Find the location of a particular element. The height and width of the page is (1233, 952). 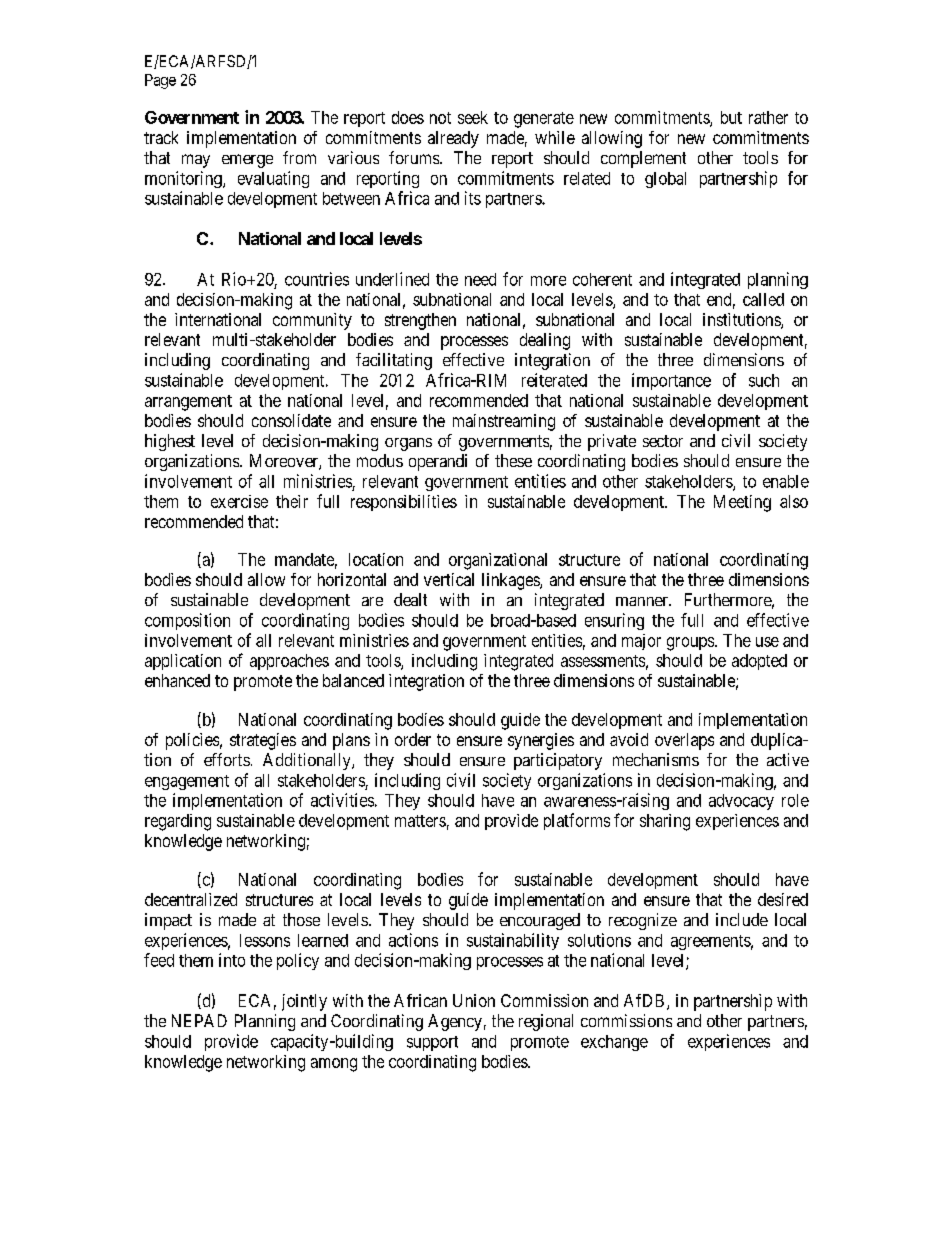

strengthen is located at coordinates (420, 321).
